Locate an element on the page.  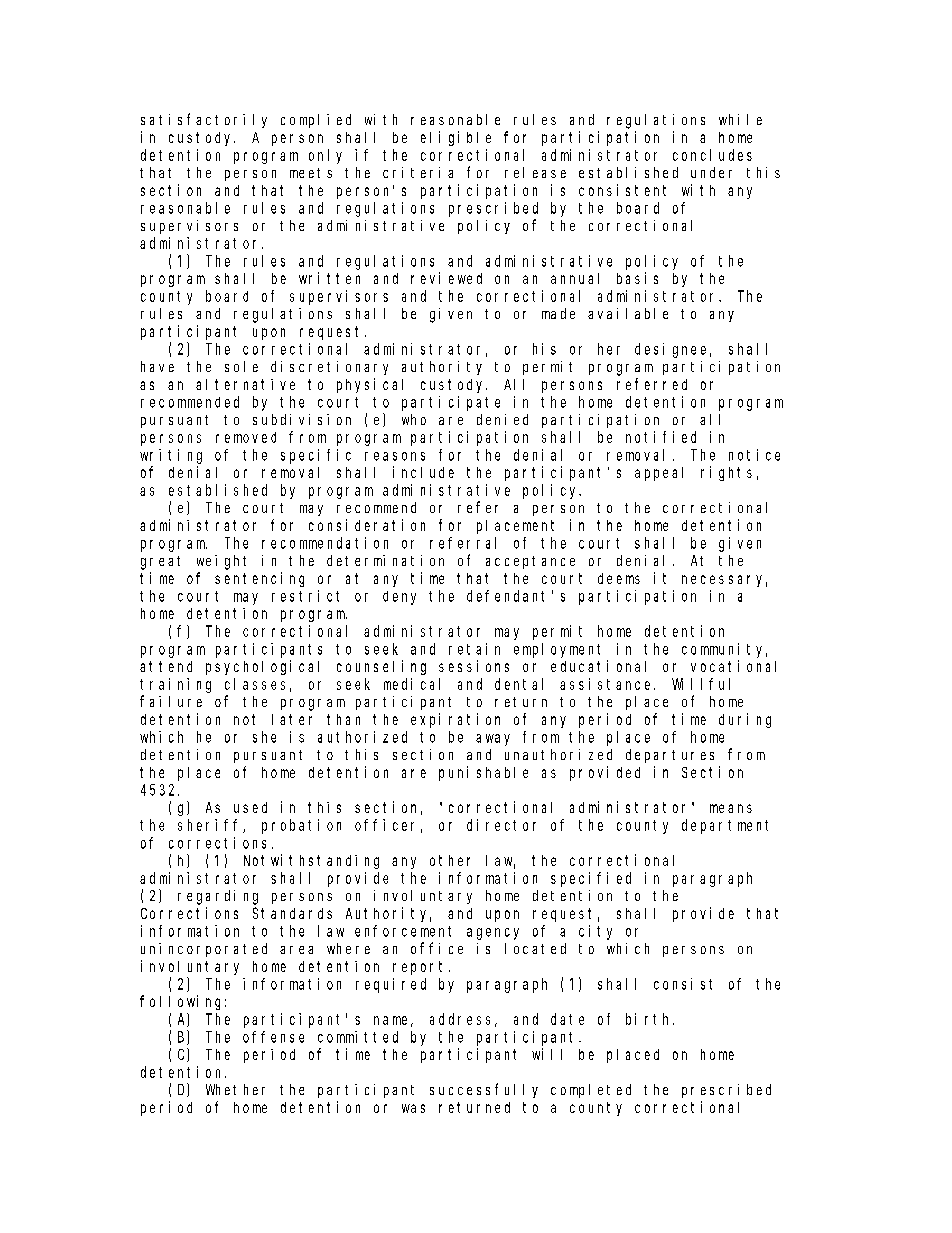
concludes is located at coordinates (712, 155).
